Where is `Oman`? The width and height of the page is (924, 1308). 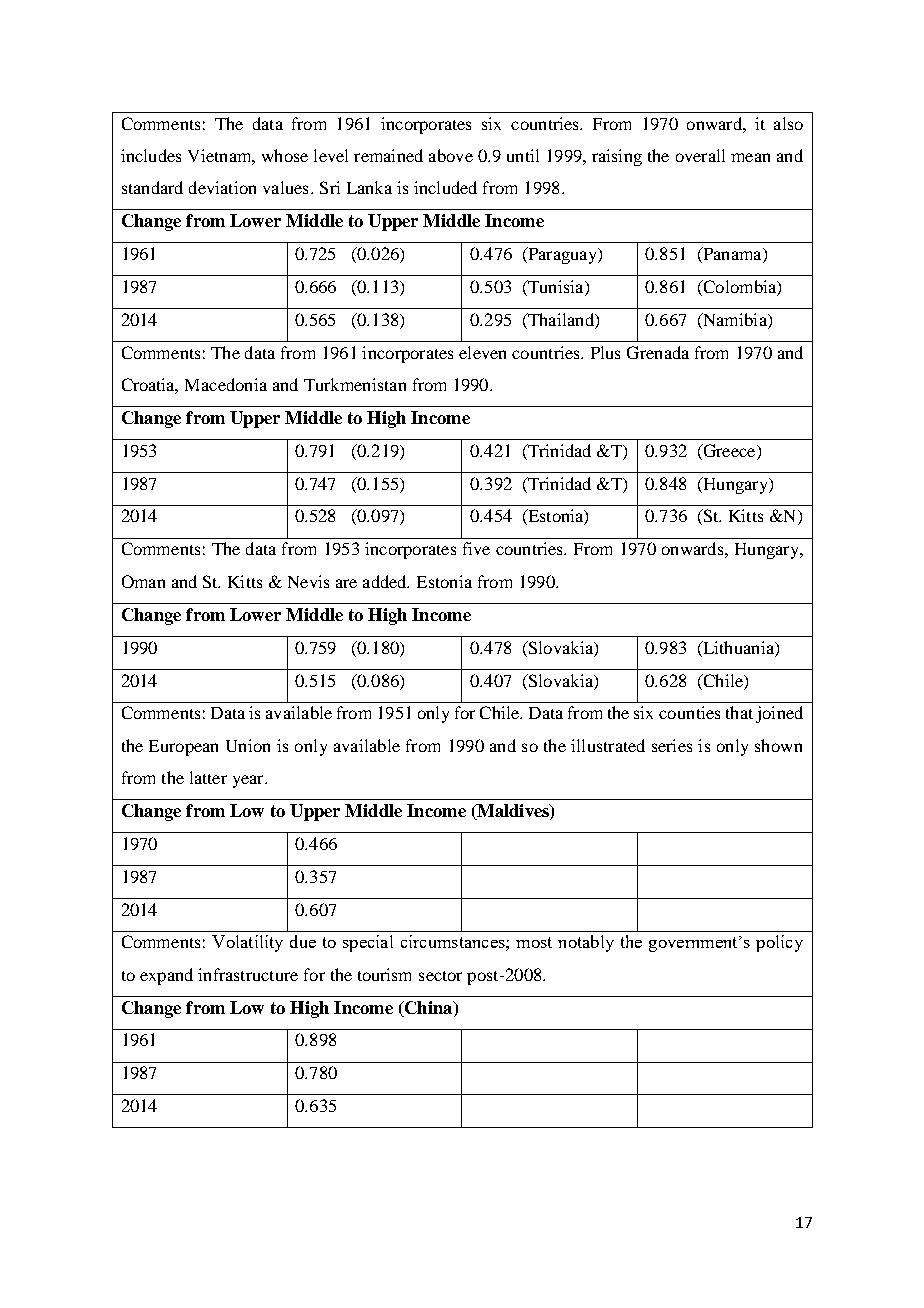 Oman is located at coordinates (143, 581).
